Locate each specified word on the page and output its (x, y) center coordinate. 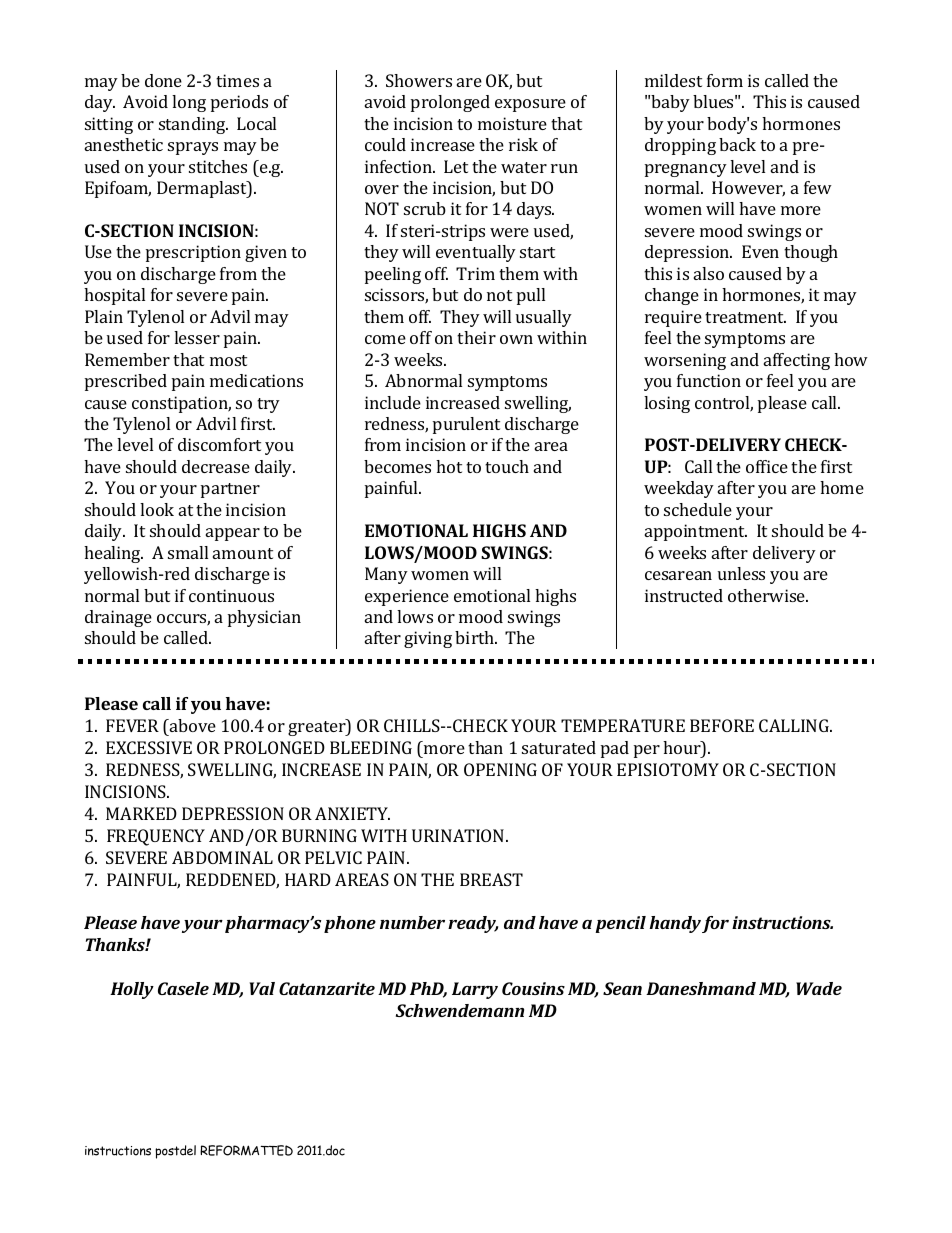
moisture (512, 123)
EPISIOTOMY (668, 769)
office (767, 466)
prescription (193, 253)
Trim (475, 273)
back (737, 144)
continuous (231, 595)
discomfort (219, 444)
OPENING (500, 769)
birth (476, 637)
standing (193, 125)
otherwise (768, 595)
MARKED (141, 813)
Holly (132, 990)
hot (449, 466)
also (709, 273)
